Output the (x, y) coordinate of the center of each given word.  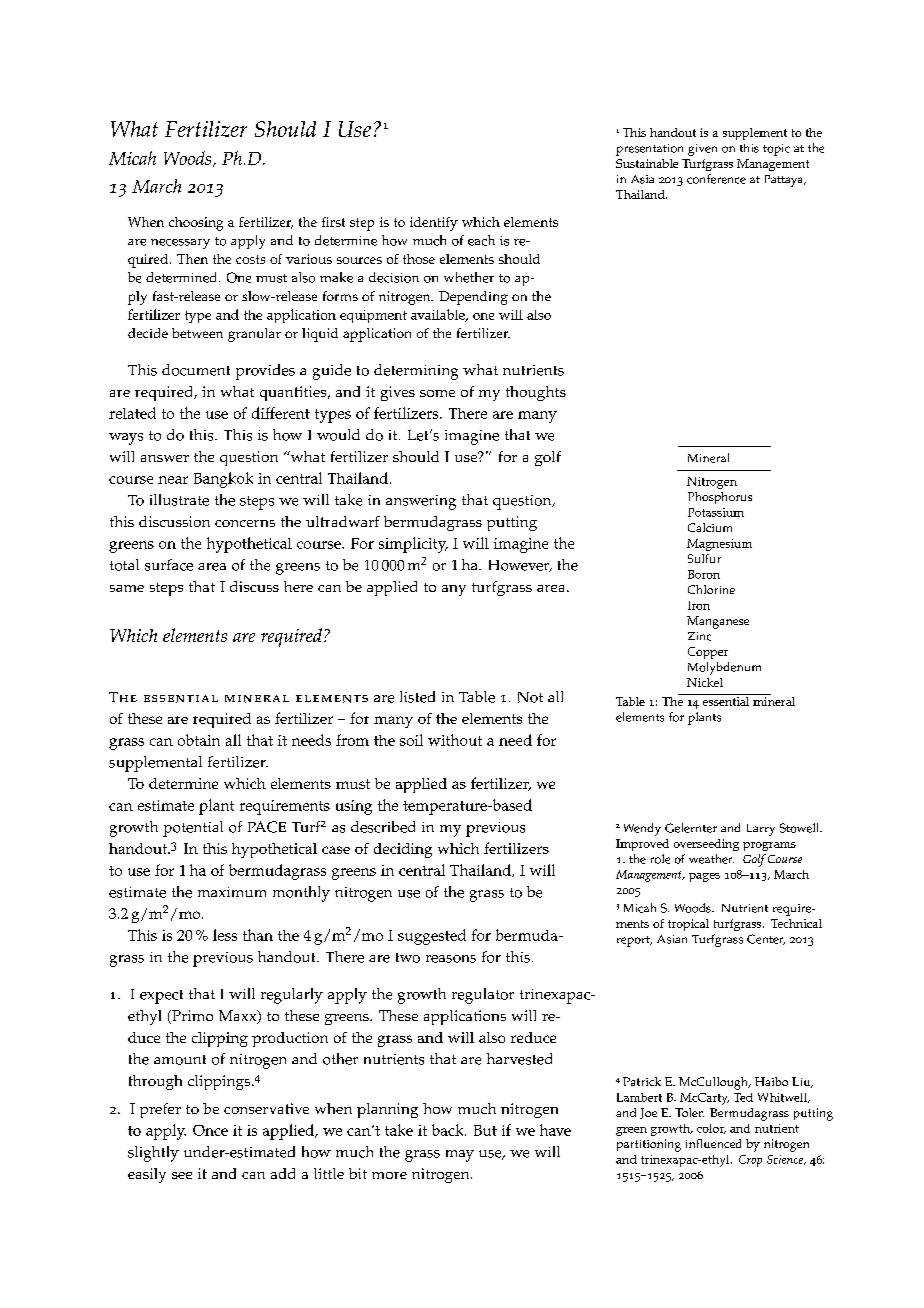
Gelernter (691, 828)
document (196, 370)
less (225, 935)
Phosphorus (720, 498)
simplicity (413, 545)
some (437, 393)
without (455, 740)
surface (169, 565)
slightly (153, 1154)
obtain (199, 740)
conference (716, 179)
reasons (451, 959)
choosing (196, 224)
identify (434, 224)
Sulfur (704, 558)
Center (766, 939)
